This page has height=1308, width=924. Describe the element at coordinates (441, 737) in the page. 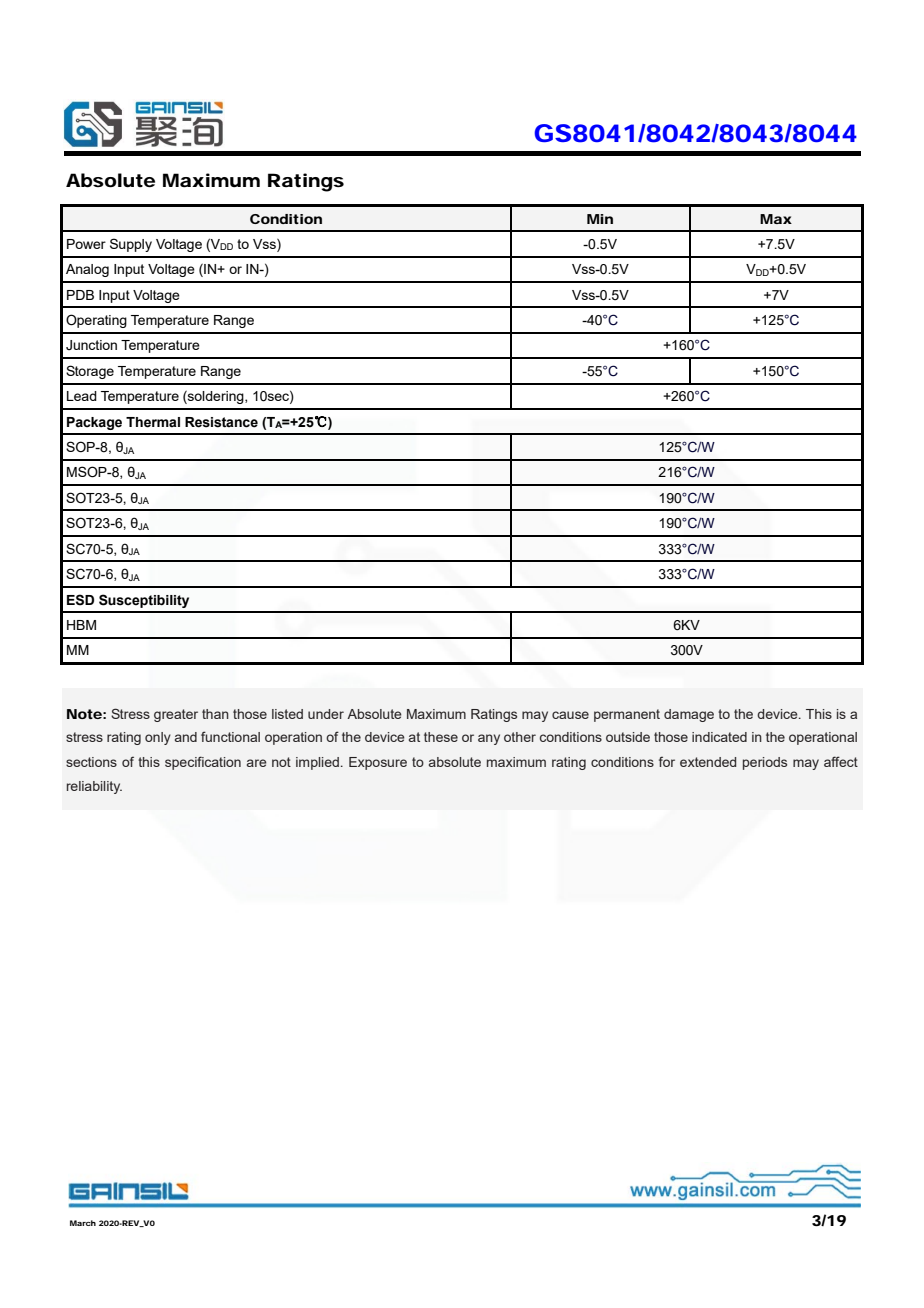

I see `these` at that location.
